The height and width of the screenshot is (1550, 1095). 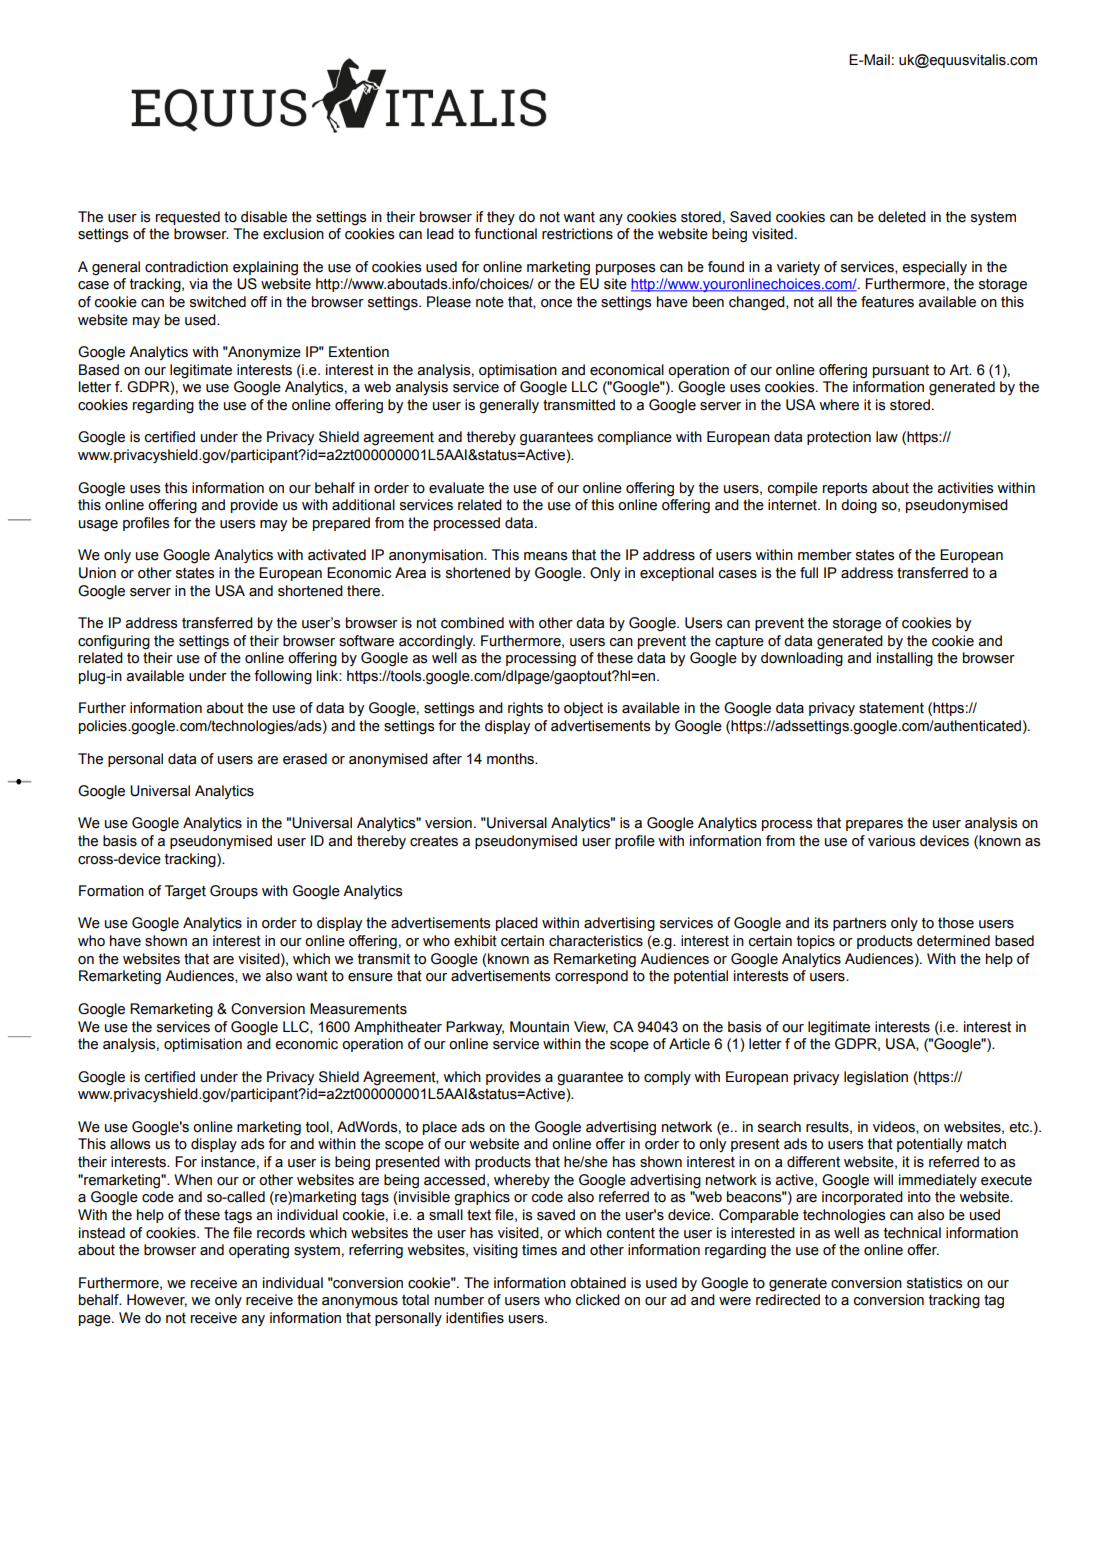 What do you see at coordinates (577, 234) in the screenshot?
I see `restrictions` at bounding box center [577, 234].
